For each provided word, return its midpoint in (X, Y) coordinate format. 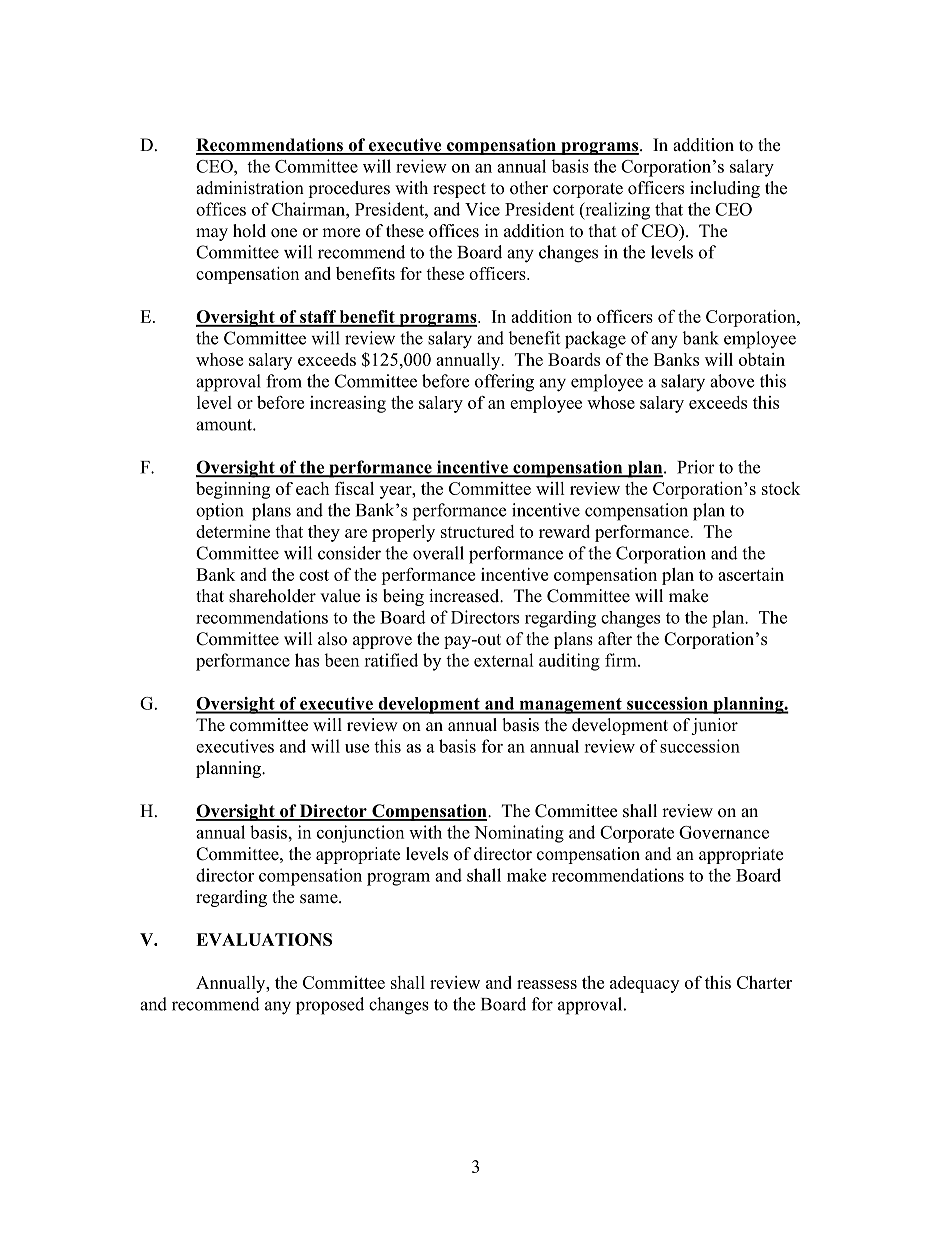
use (357, 748)
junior (714, 726)
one (284, 233)
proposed (330, 1006)
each (312, 488)
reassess (547, 984)
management (570, 706)
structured (477, 531)
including (725, 189)
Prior (696, 467)
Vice (482, 209)
